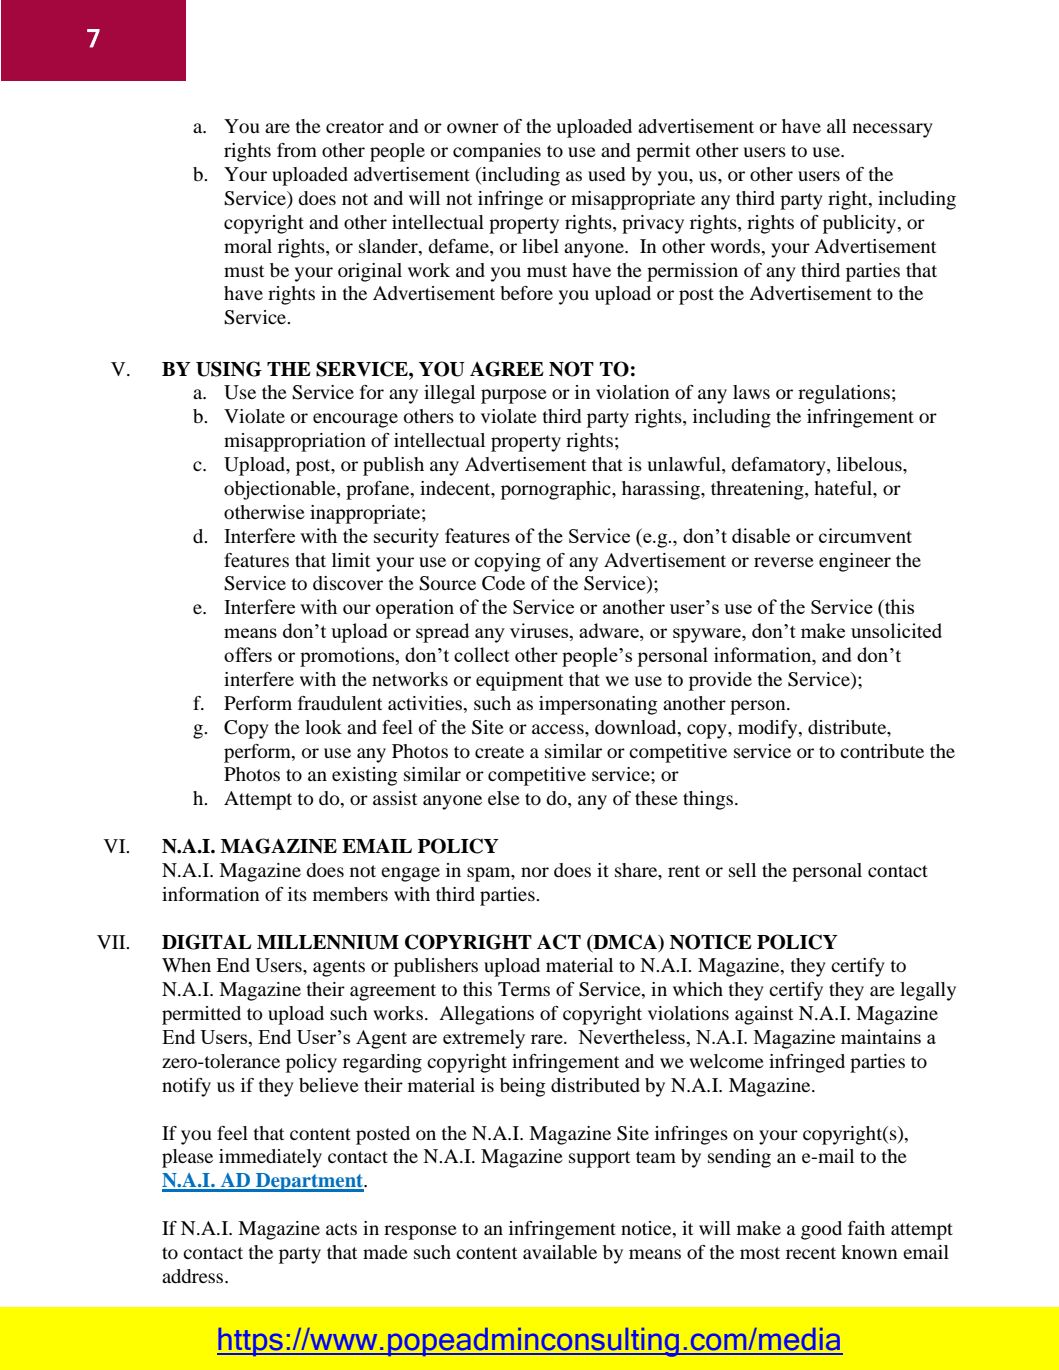  I want to click on available, so click(560, 1252).
